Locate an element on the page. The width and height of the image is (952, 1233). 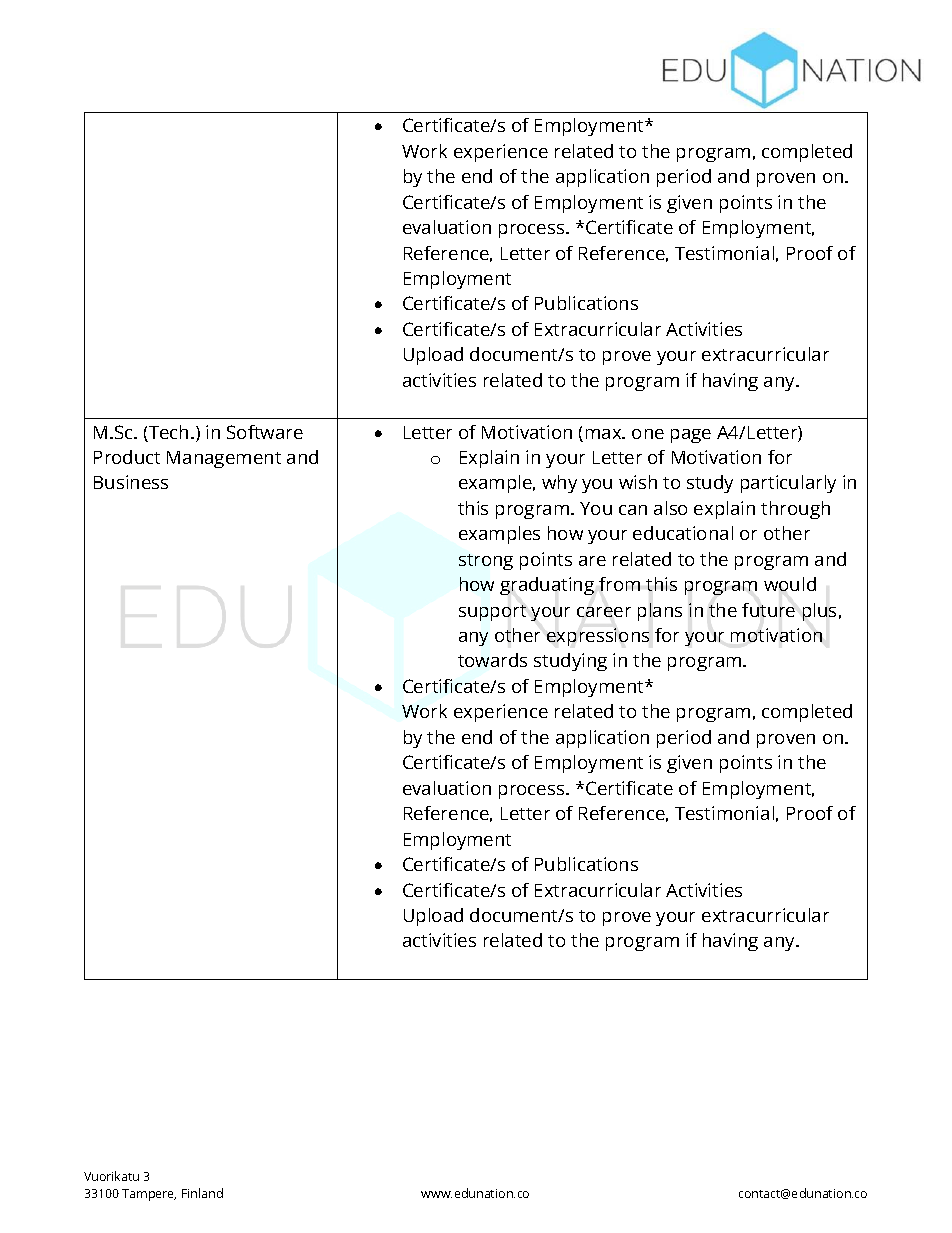
towards is located at coordinates (492, 660).
